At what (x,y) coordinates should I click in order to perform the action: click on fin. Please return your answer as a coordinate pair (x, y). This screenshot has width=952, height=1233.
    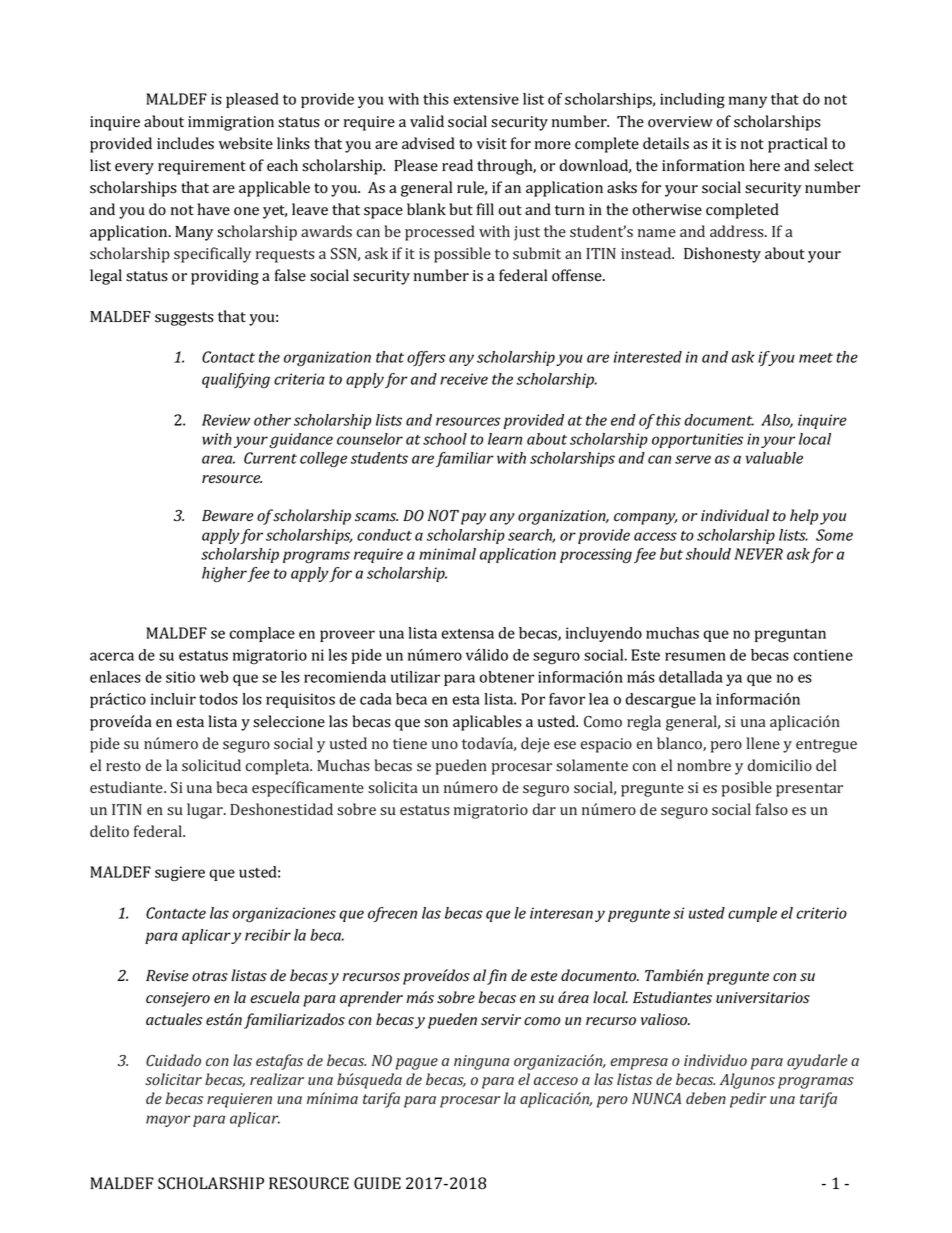
    Looking at the image, I should click on (497, 977).
